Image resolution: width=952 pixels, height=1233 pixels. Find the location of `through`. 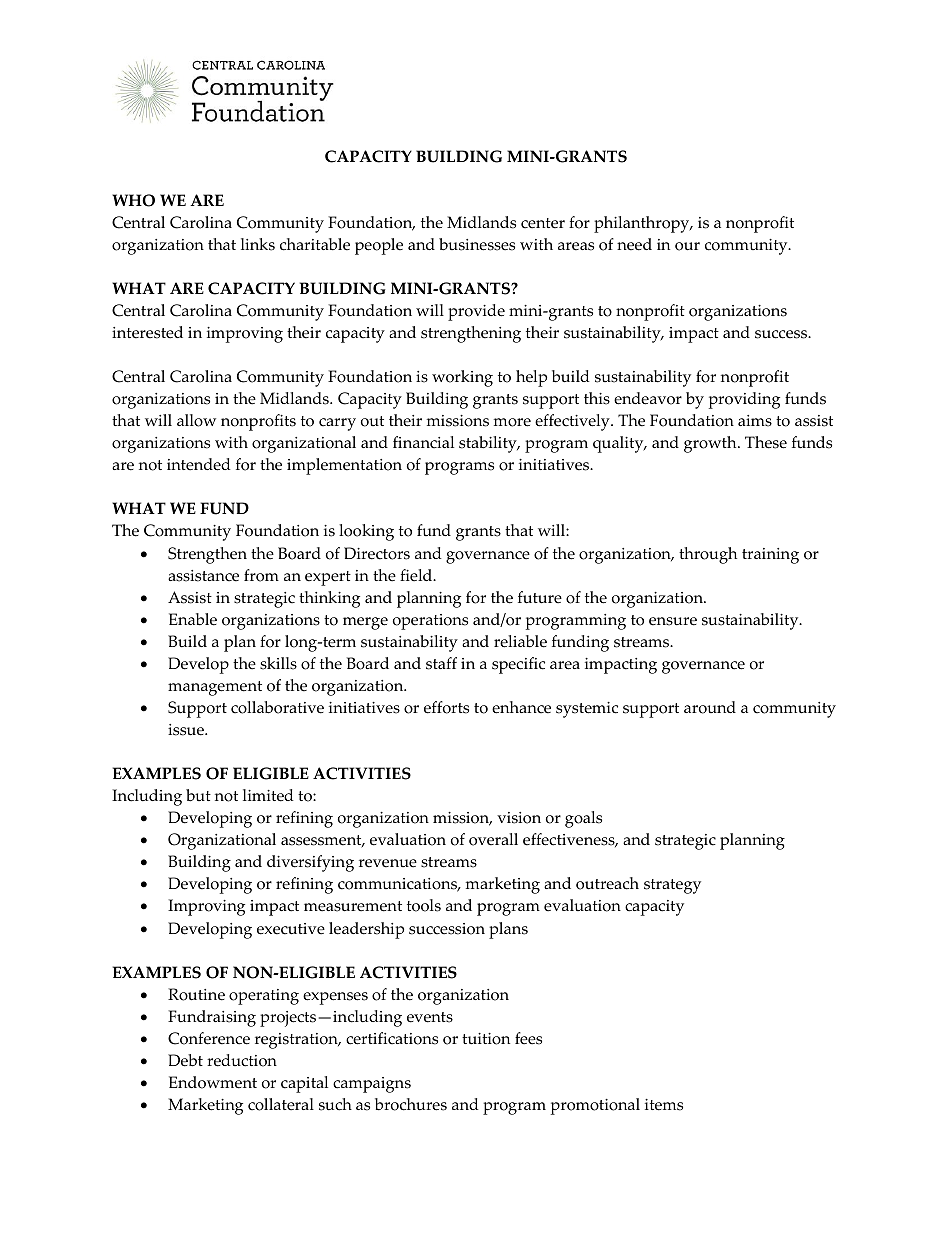

through is located at coordinates (708, 555).
